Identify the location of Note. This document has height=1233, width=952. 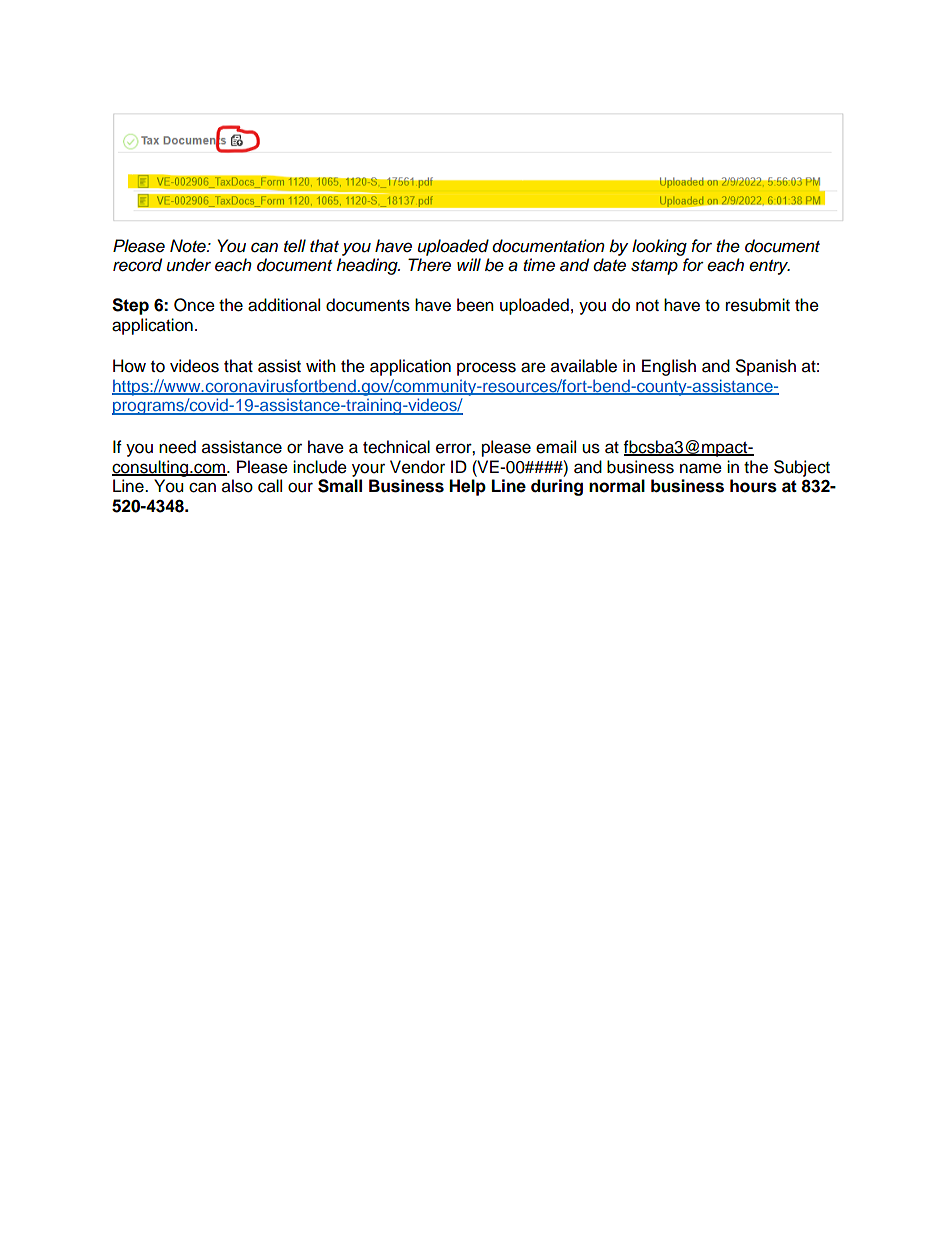
(189, 246).
